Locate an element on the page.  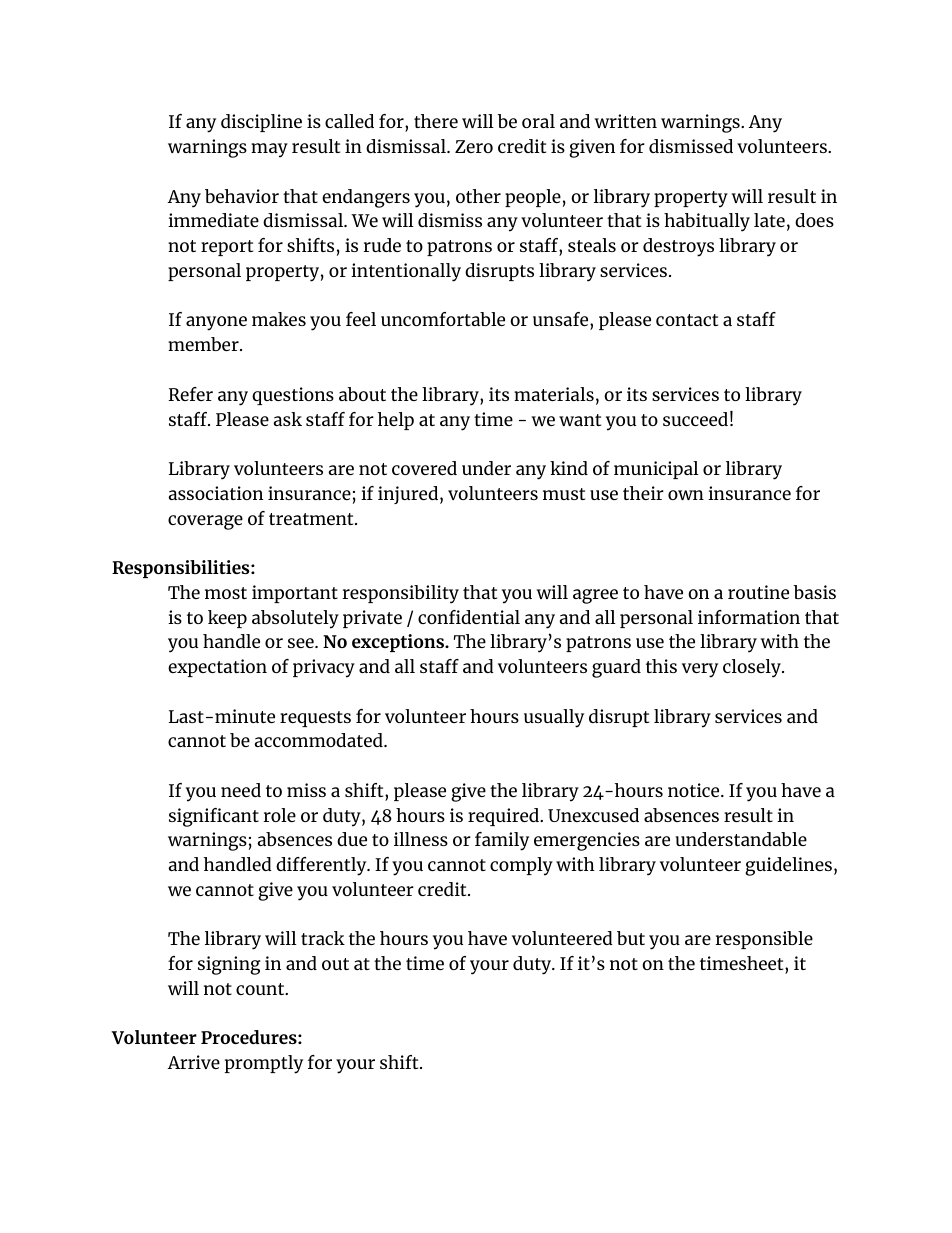
responsible is located at coordinates (764, 940).
